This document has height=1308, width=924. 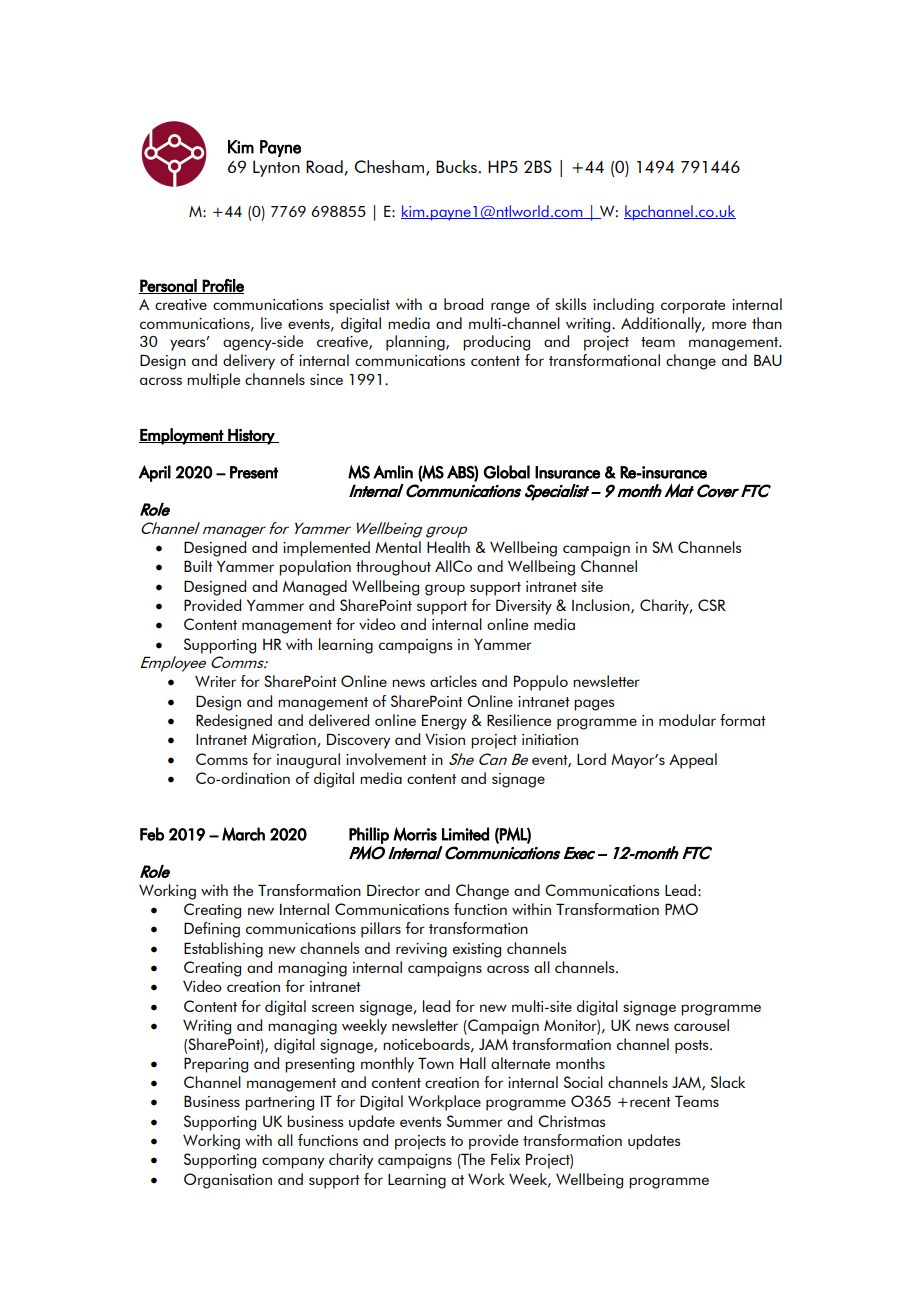 I want to click on Summer, so click(x=475, y=1121).
